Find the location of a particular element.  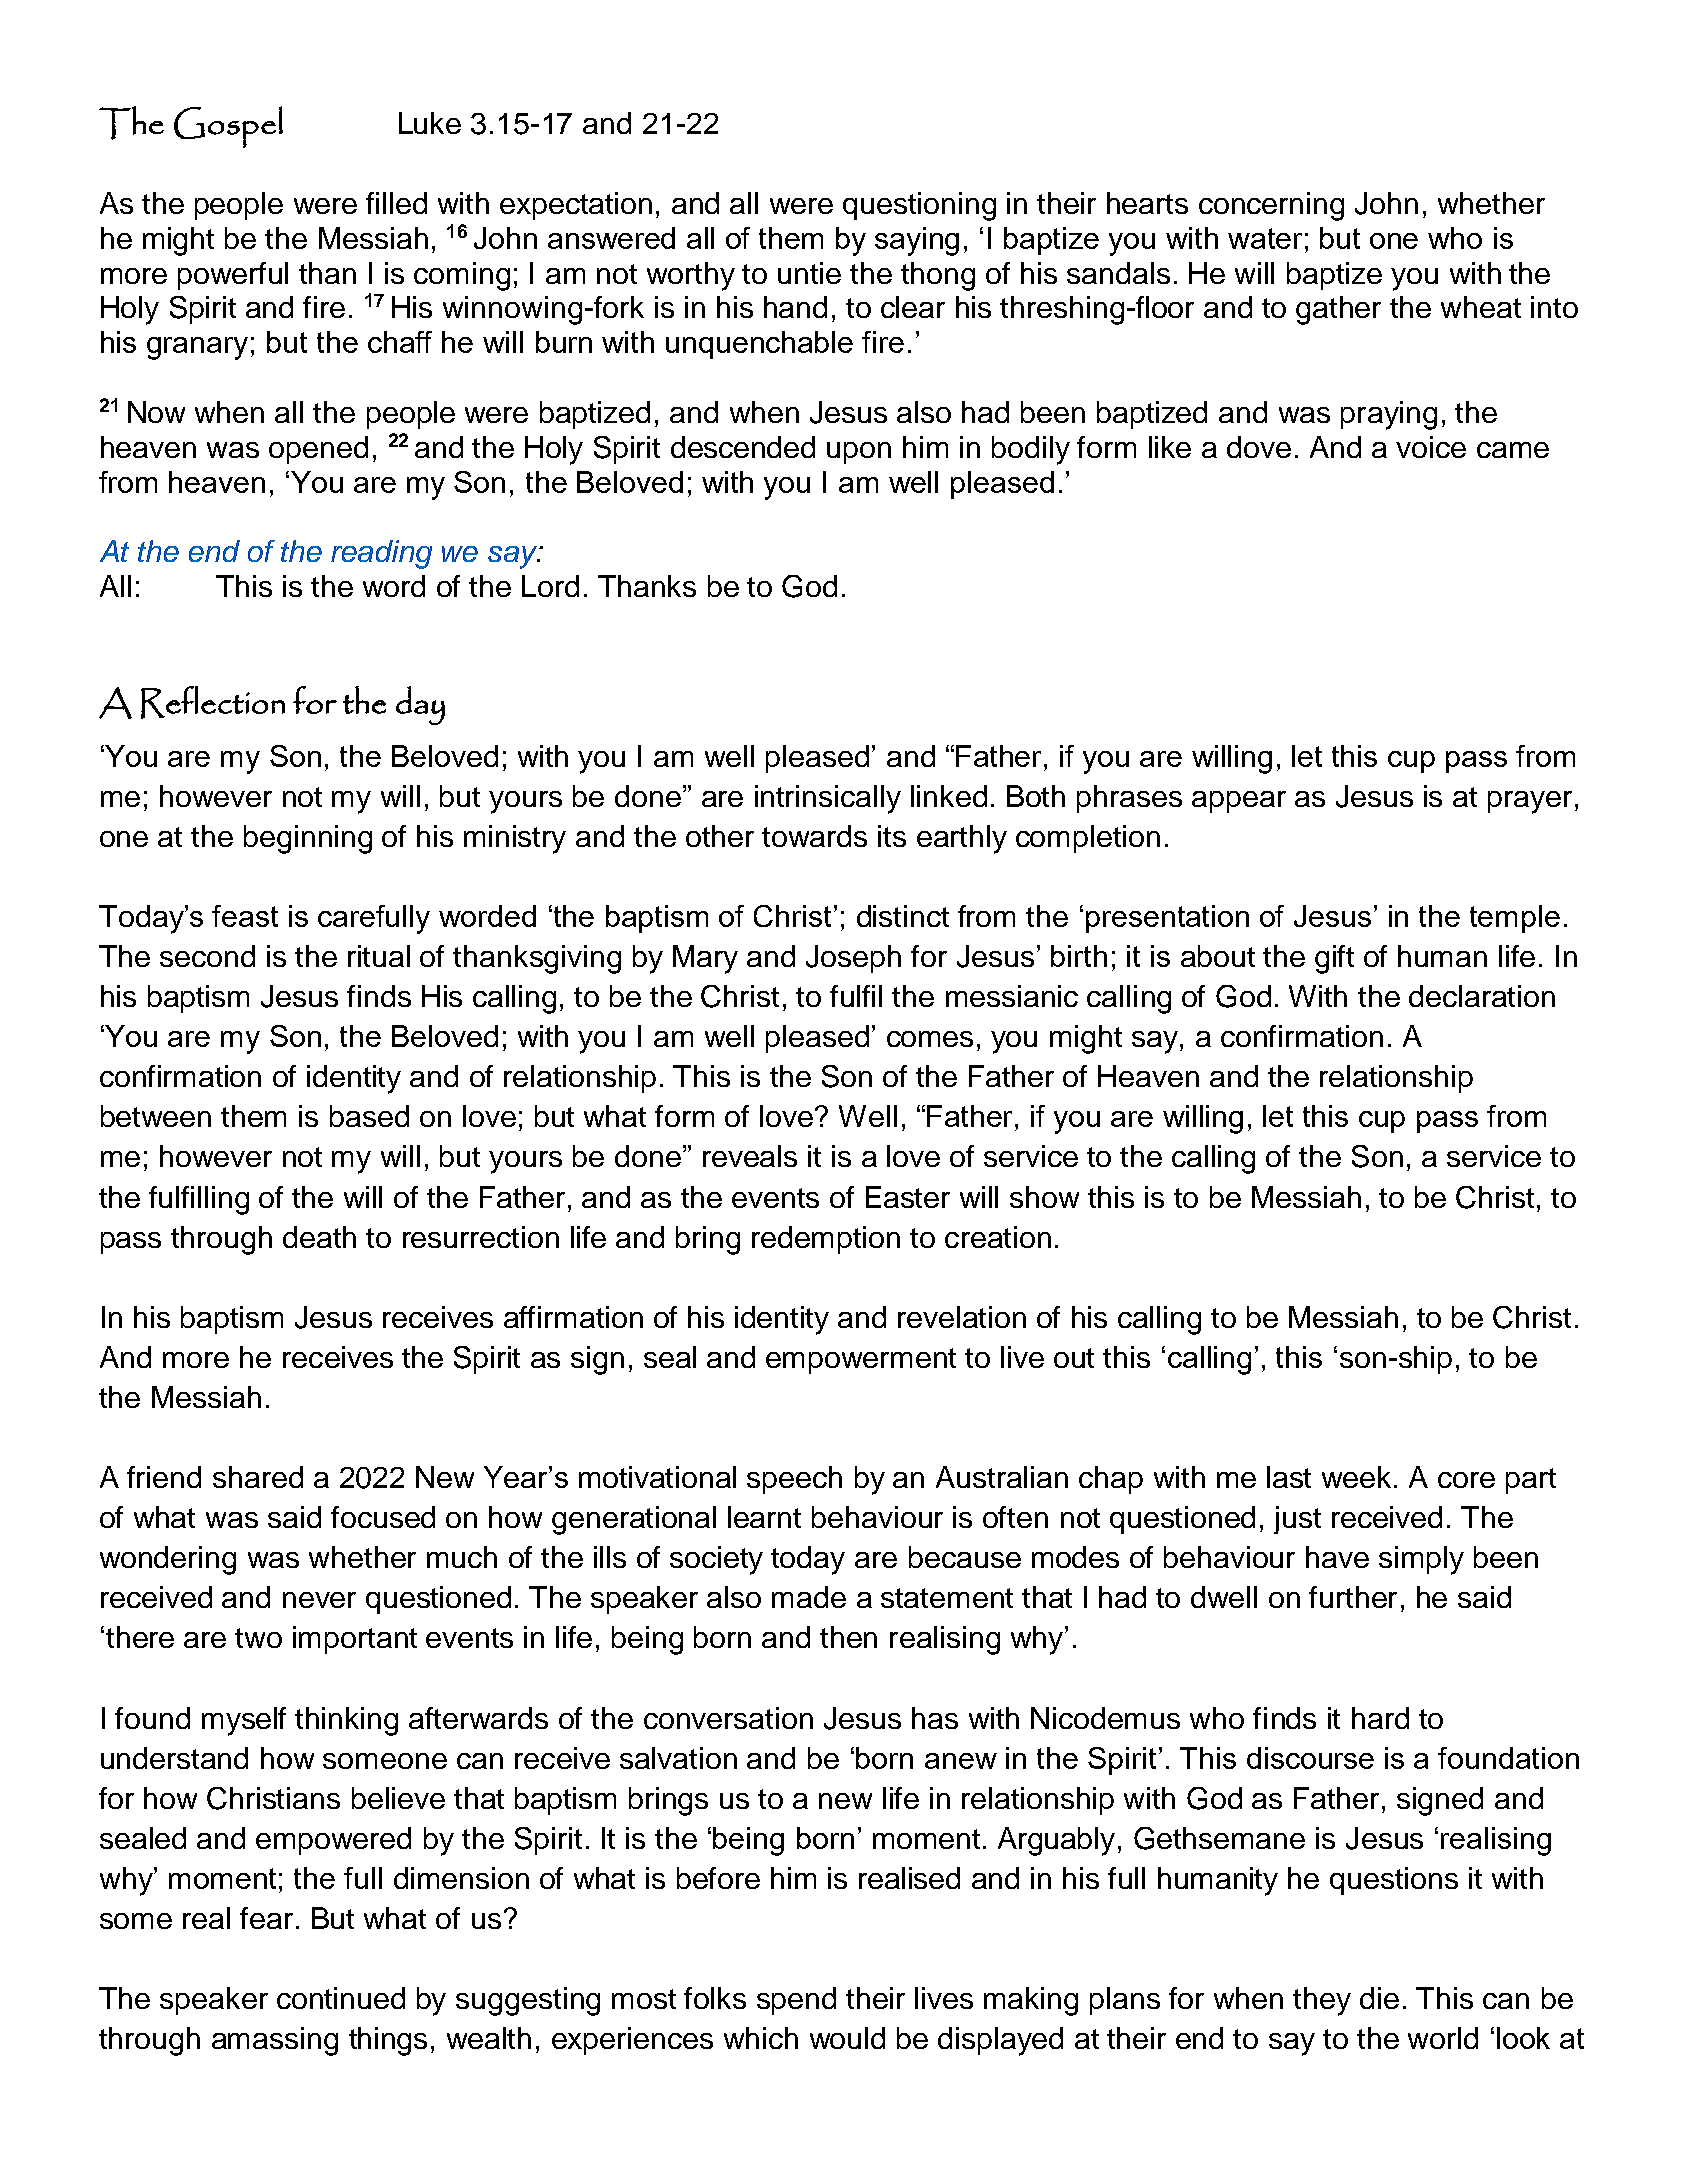

voice is located at coordinates (1431, 447).
